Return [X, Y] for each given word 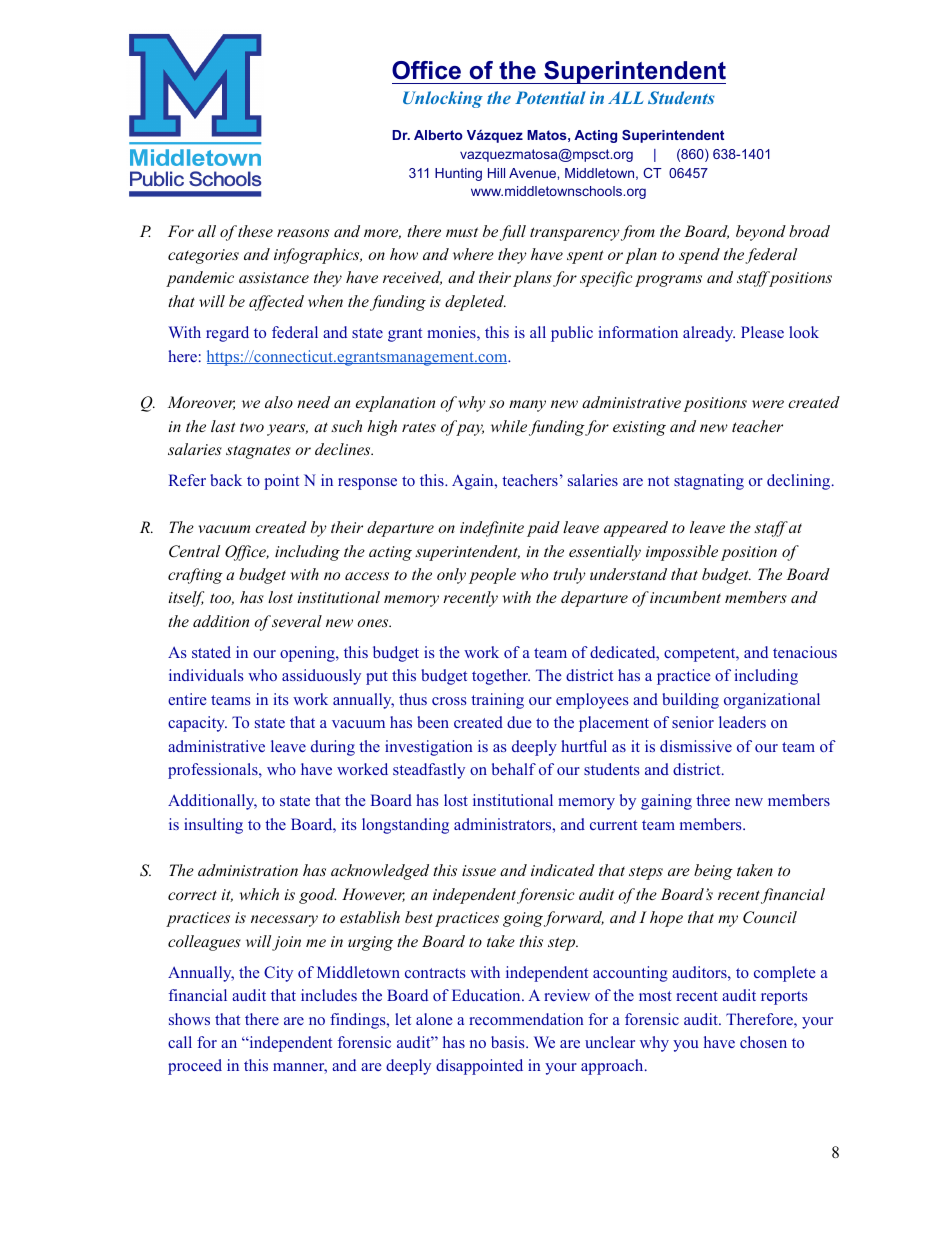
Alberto [438, 135]
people [492, 576]
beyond [761, 233]
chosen [763, 1042]
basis [509, 1042]
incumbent [685, 597]
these [255, 231]
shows [189, 1019]
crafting [195, 576]
